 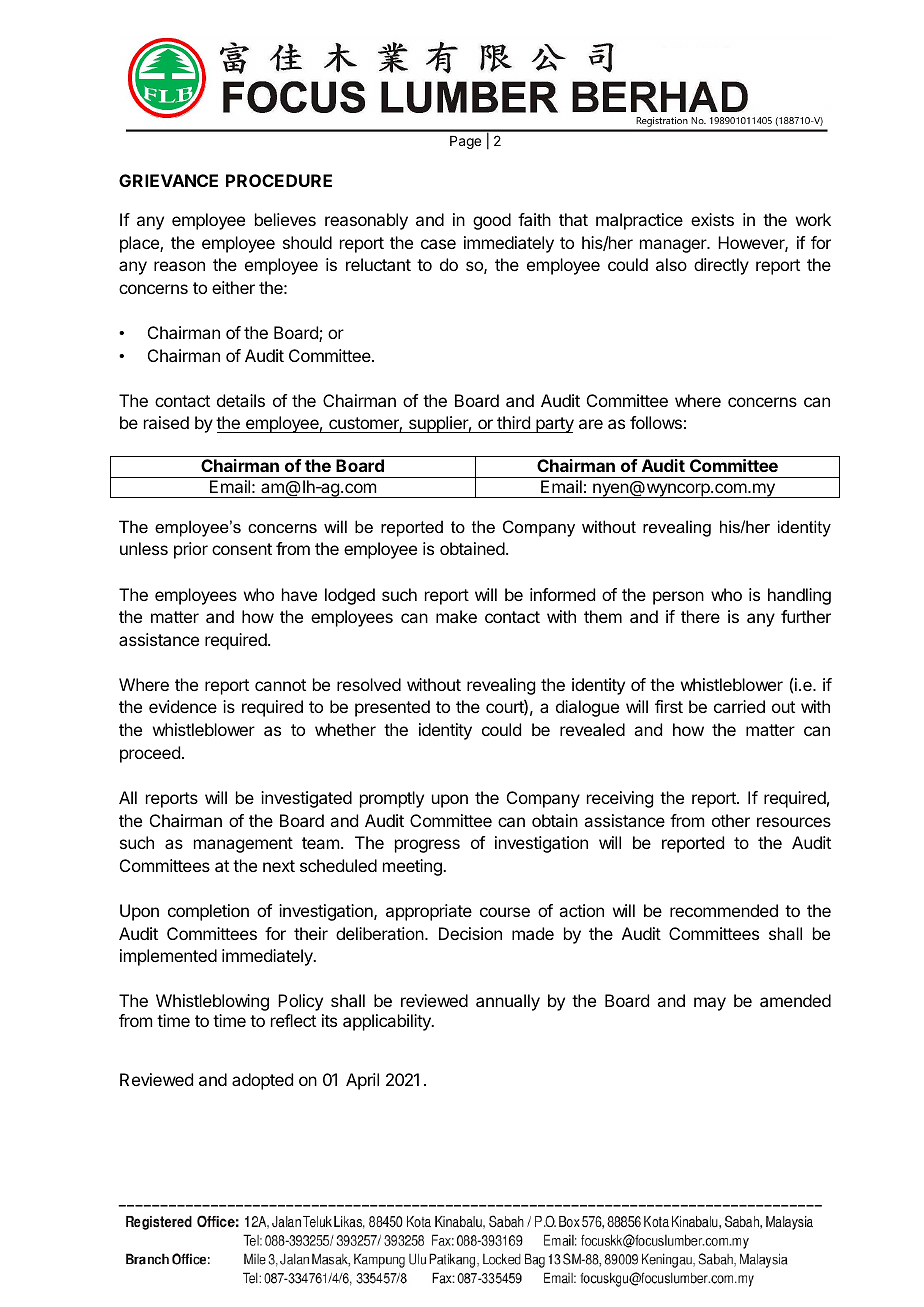 I want to click on make, so click(x=456, y=616).
